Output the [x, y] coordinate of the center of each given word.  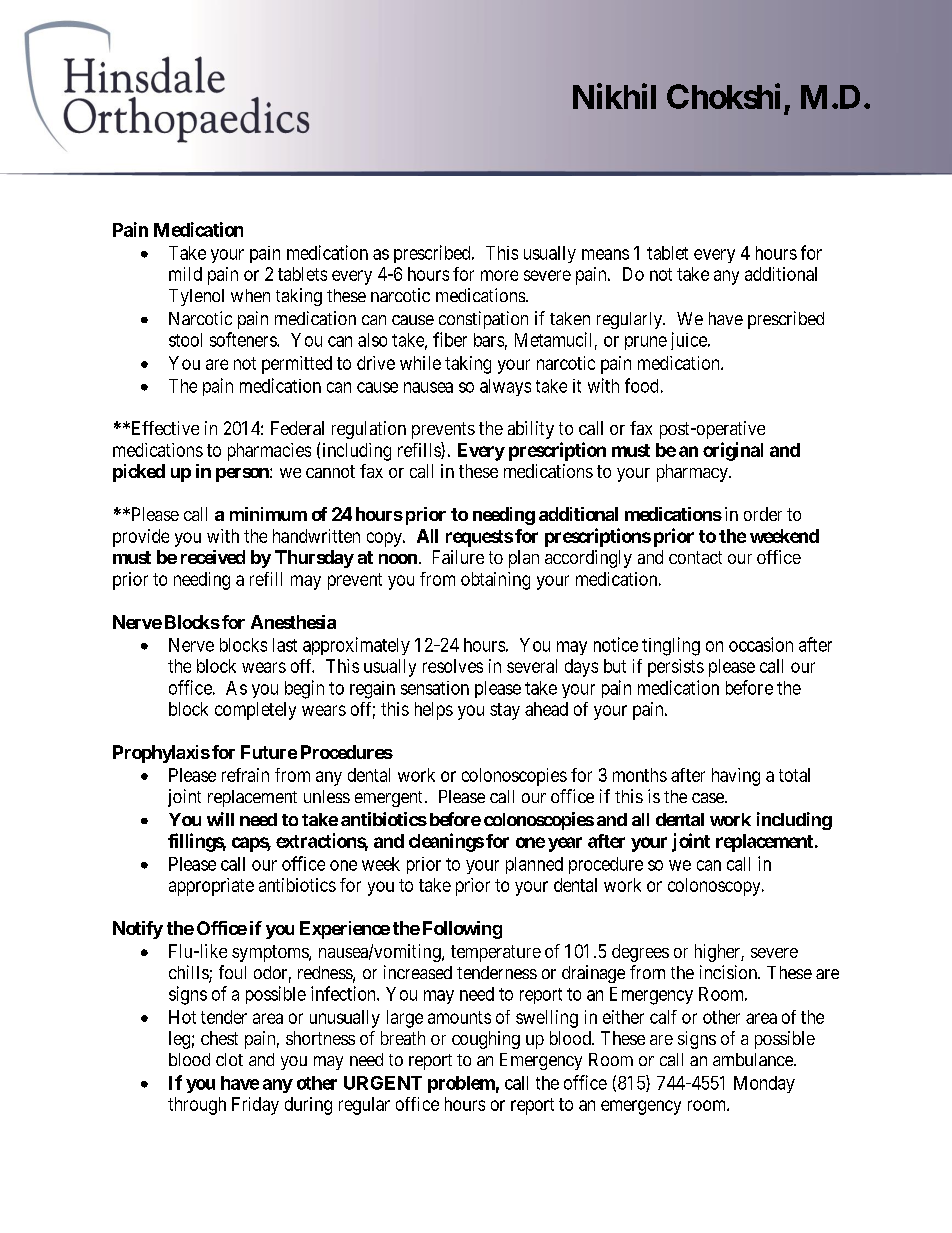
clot [229, 1059]
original [733, 451]
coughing [486, 1040]
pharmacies [269, 452]
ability [531, 430]
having [736, 777]
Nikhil [614, 96]
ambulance [754, 1059]
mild [185, 274]
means [605, 254]
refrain [245, 775]
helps [434, 711]
